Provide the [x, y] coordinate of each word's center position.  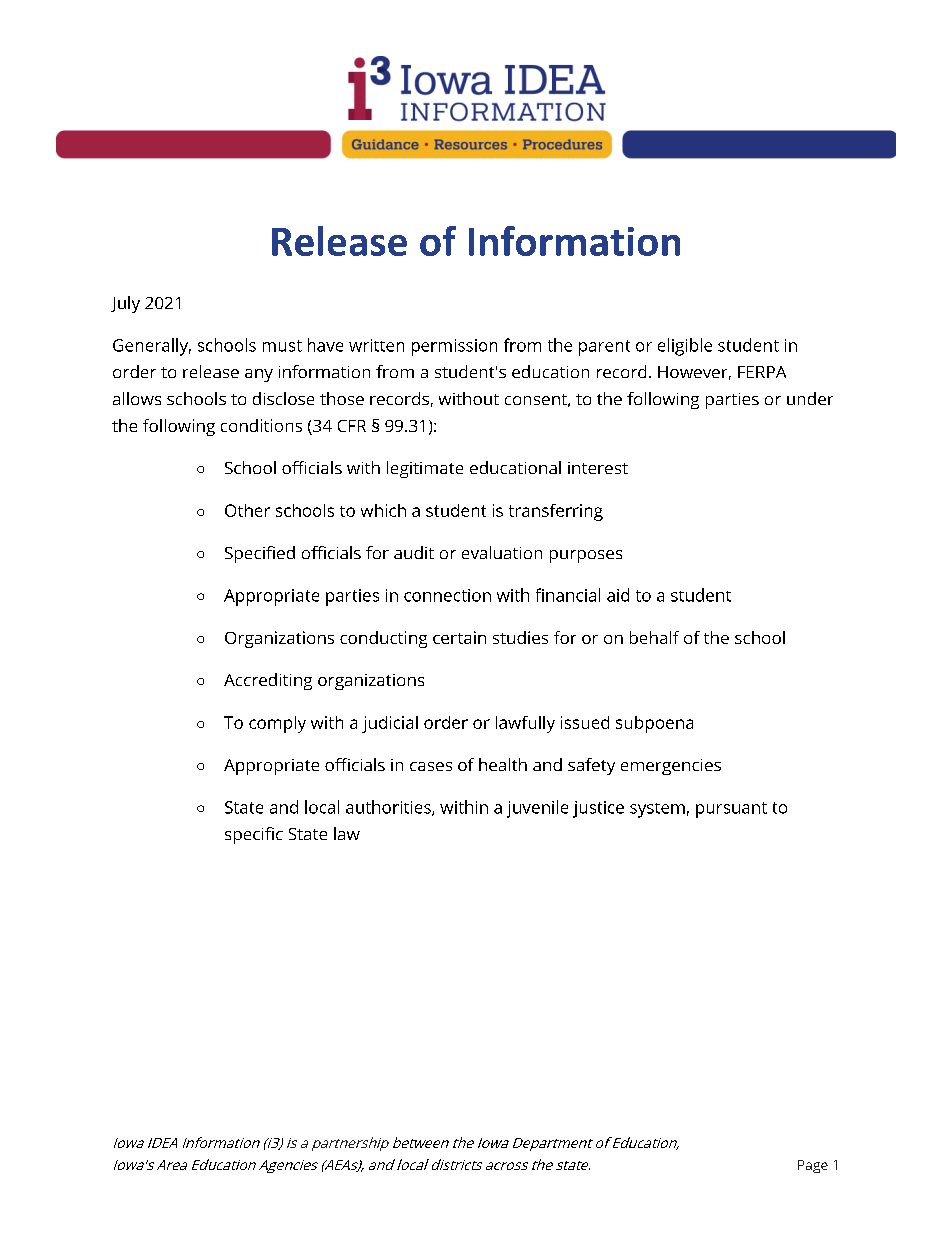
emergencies [671, 767]
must [282, 346]
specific [254, 835]
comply [277, 724]
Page [813, 1166]
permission [454, 347]
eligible [685, 347]
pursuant [731, 810]
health [503, 764]
